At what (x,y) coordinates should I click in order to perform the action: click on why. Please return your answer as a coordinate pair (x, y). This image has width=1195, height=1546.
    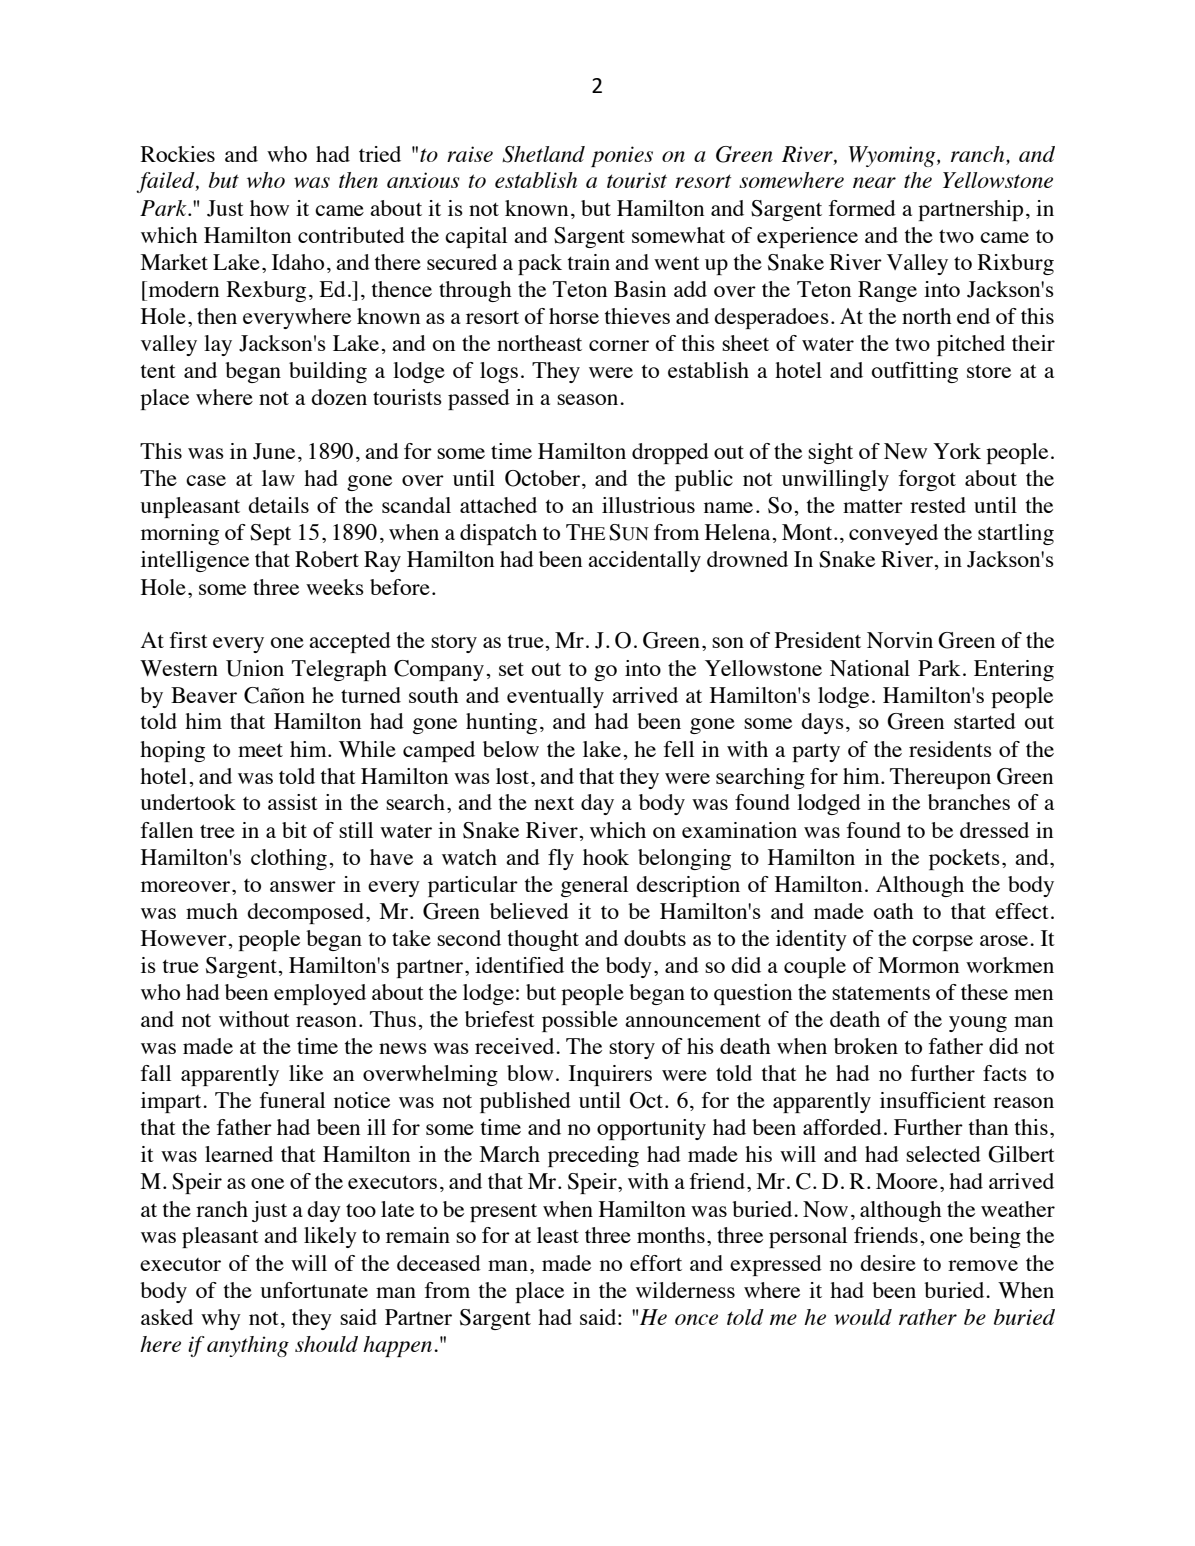
    Looking at the image, I should click on (221, 1319).
